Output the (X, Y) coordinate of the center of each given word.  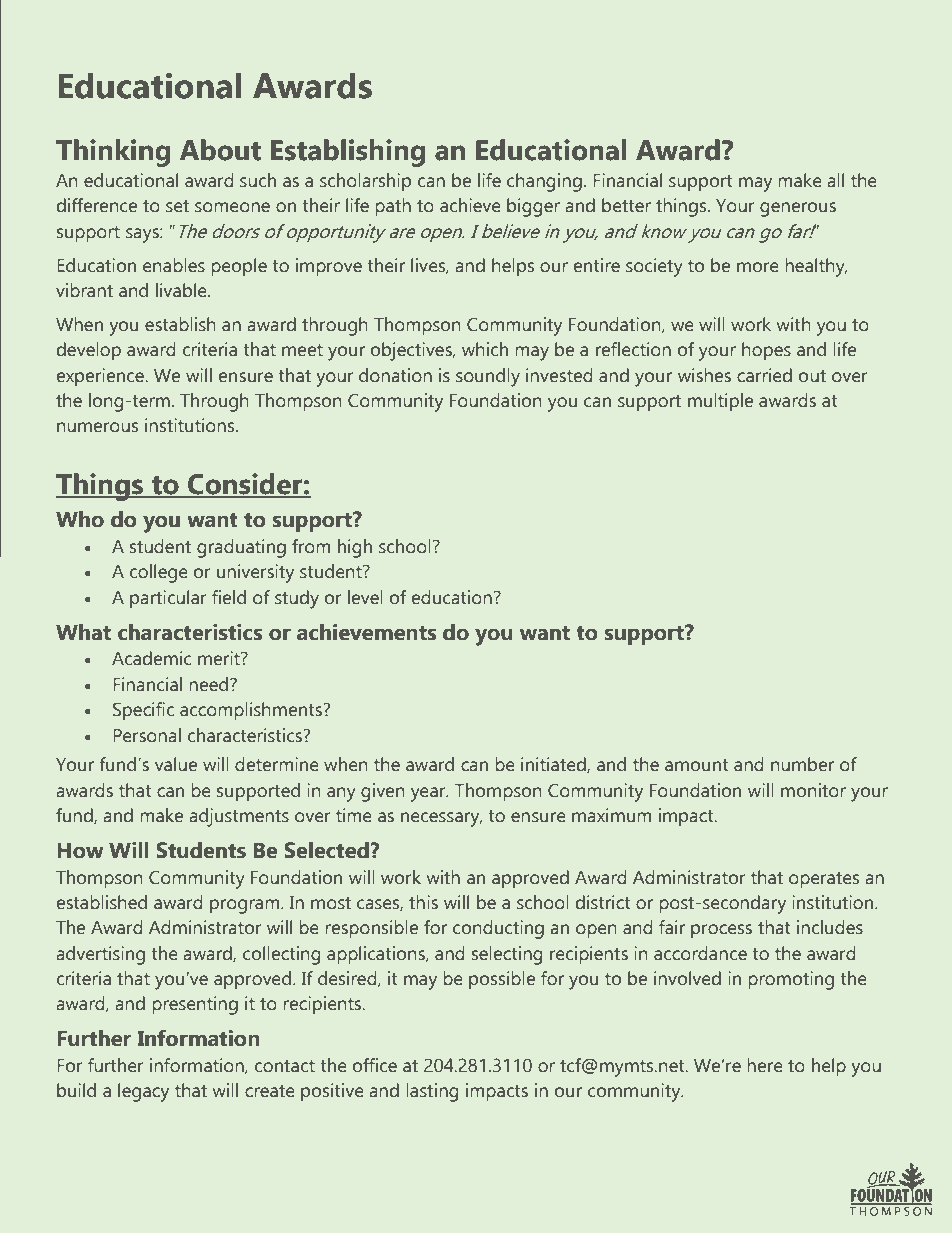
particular (168, 599)
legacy (143, 1092)
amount (696, 765)
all (836, 180)
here (765, 1065)
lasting (432, 1092)
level (365, 597)
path (393, 207)
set (177, 206)
